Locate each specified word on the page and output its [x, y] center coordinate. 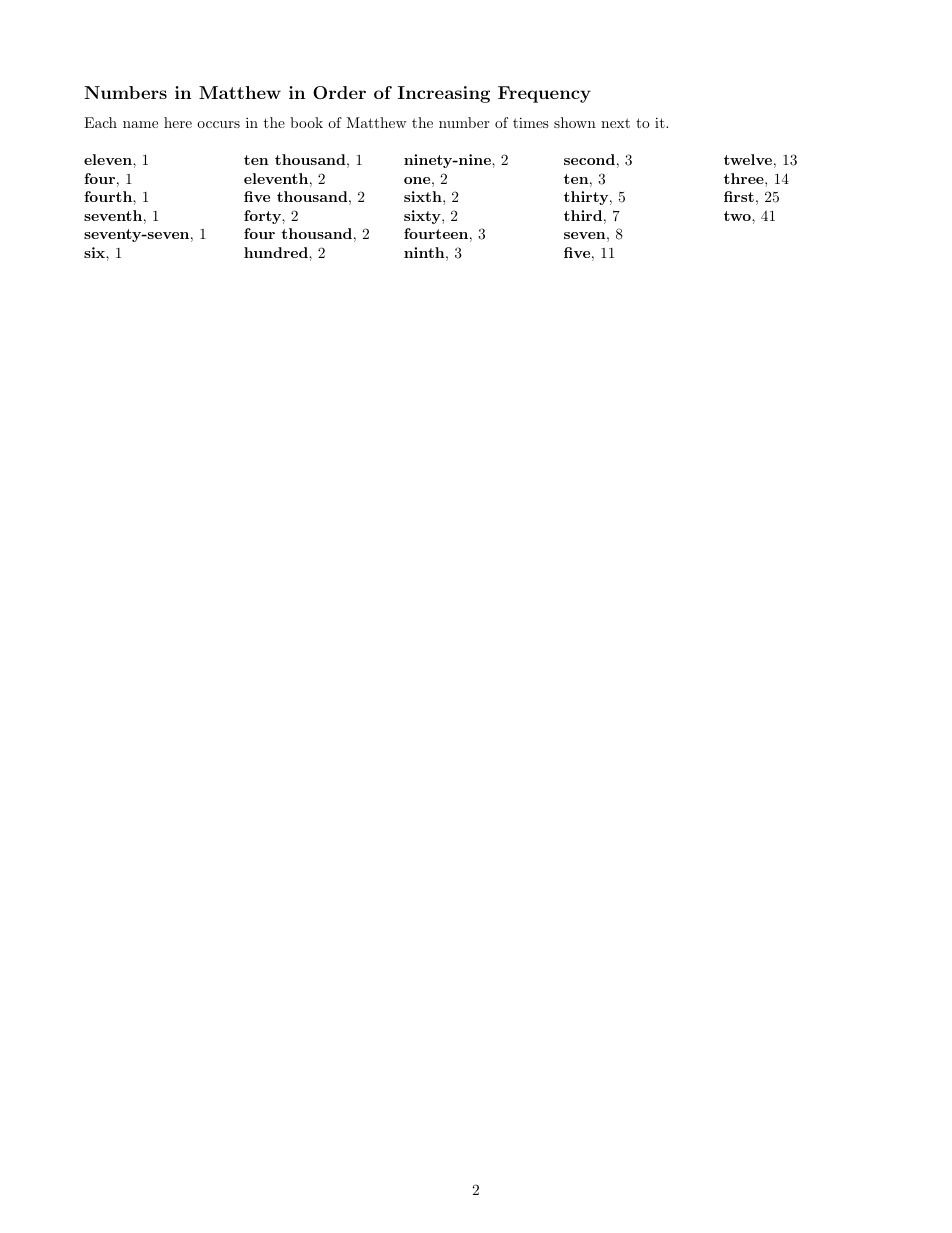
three [745, 178]
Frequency [544, 94]
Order [339, 92]
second [589, 159]
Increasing [444, 94]
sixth [424, 196]
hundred [277, 252]
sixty [423, 217]
